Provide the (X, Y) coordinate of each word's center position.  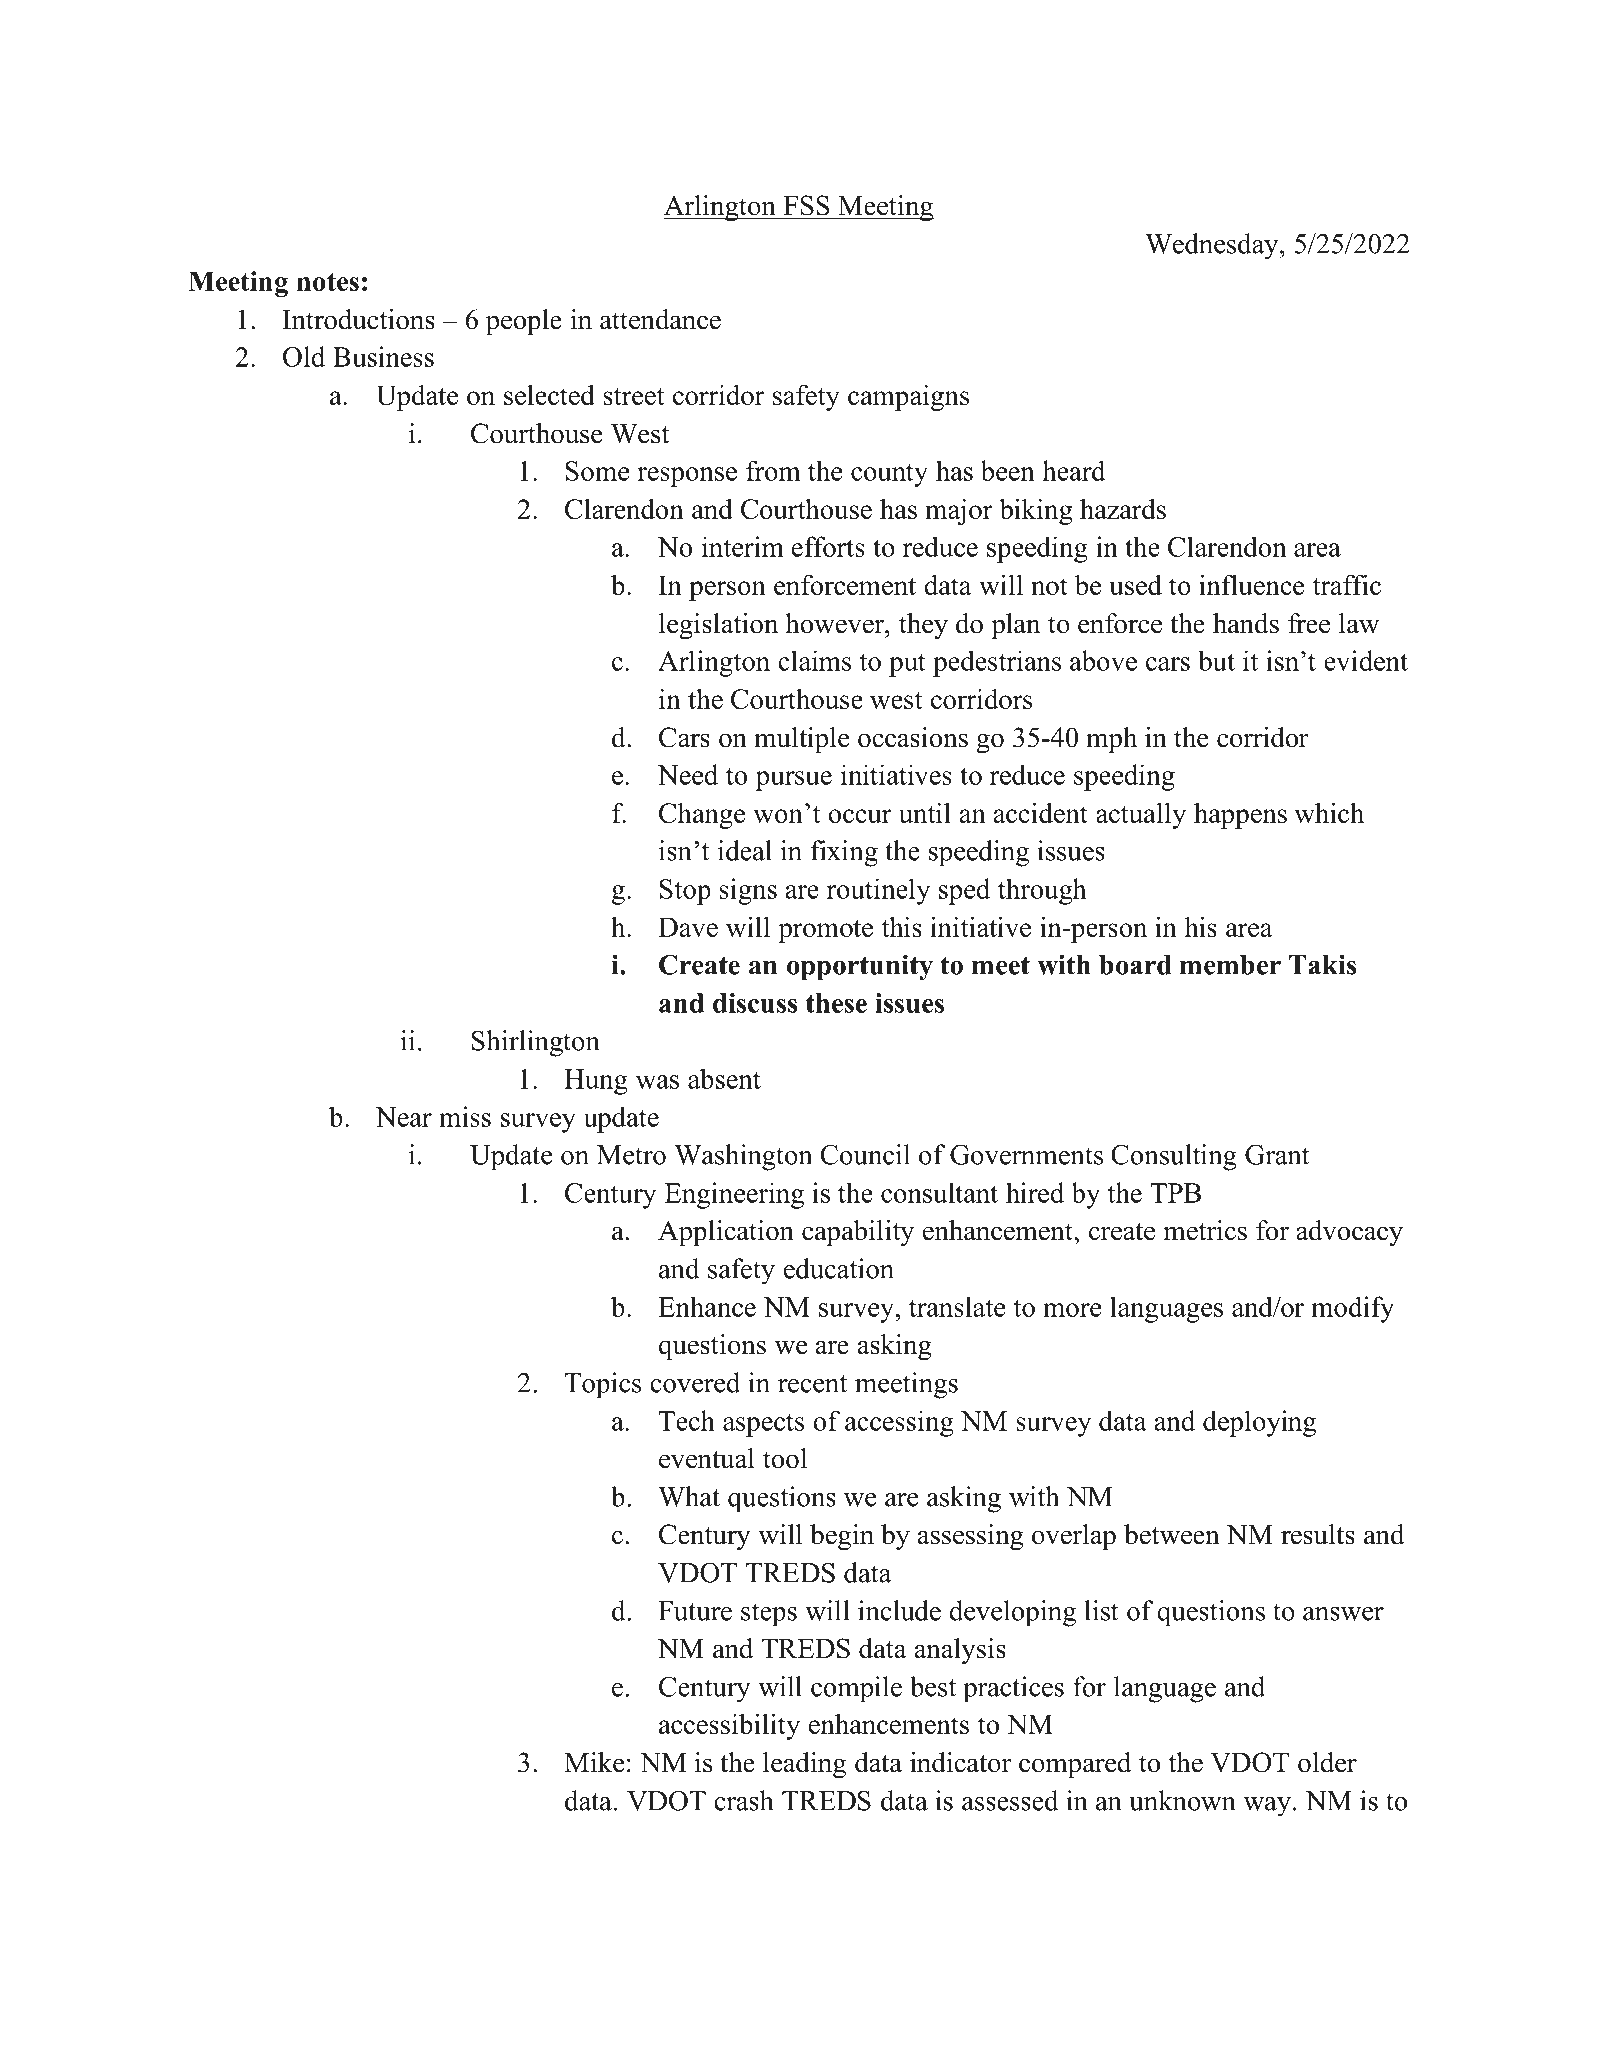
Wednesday (1213, 246)
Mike (594, 1762)
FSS (806, 205)
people (524, 322)
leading (804, 1765)
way (1267, 1807)
